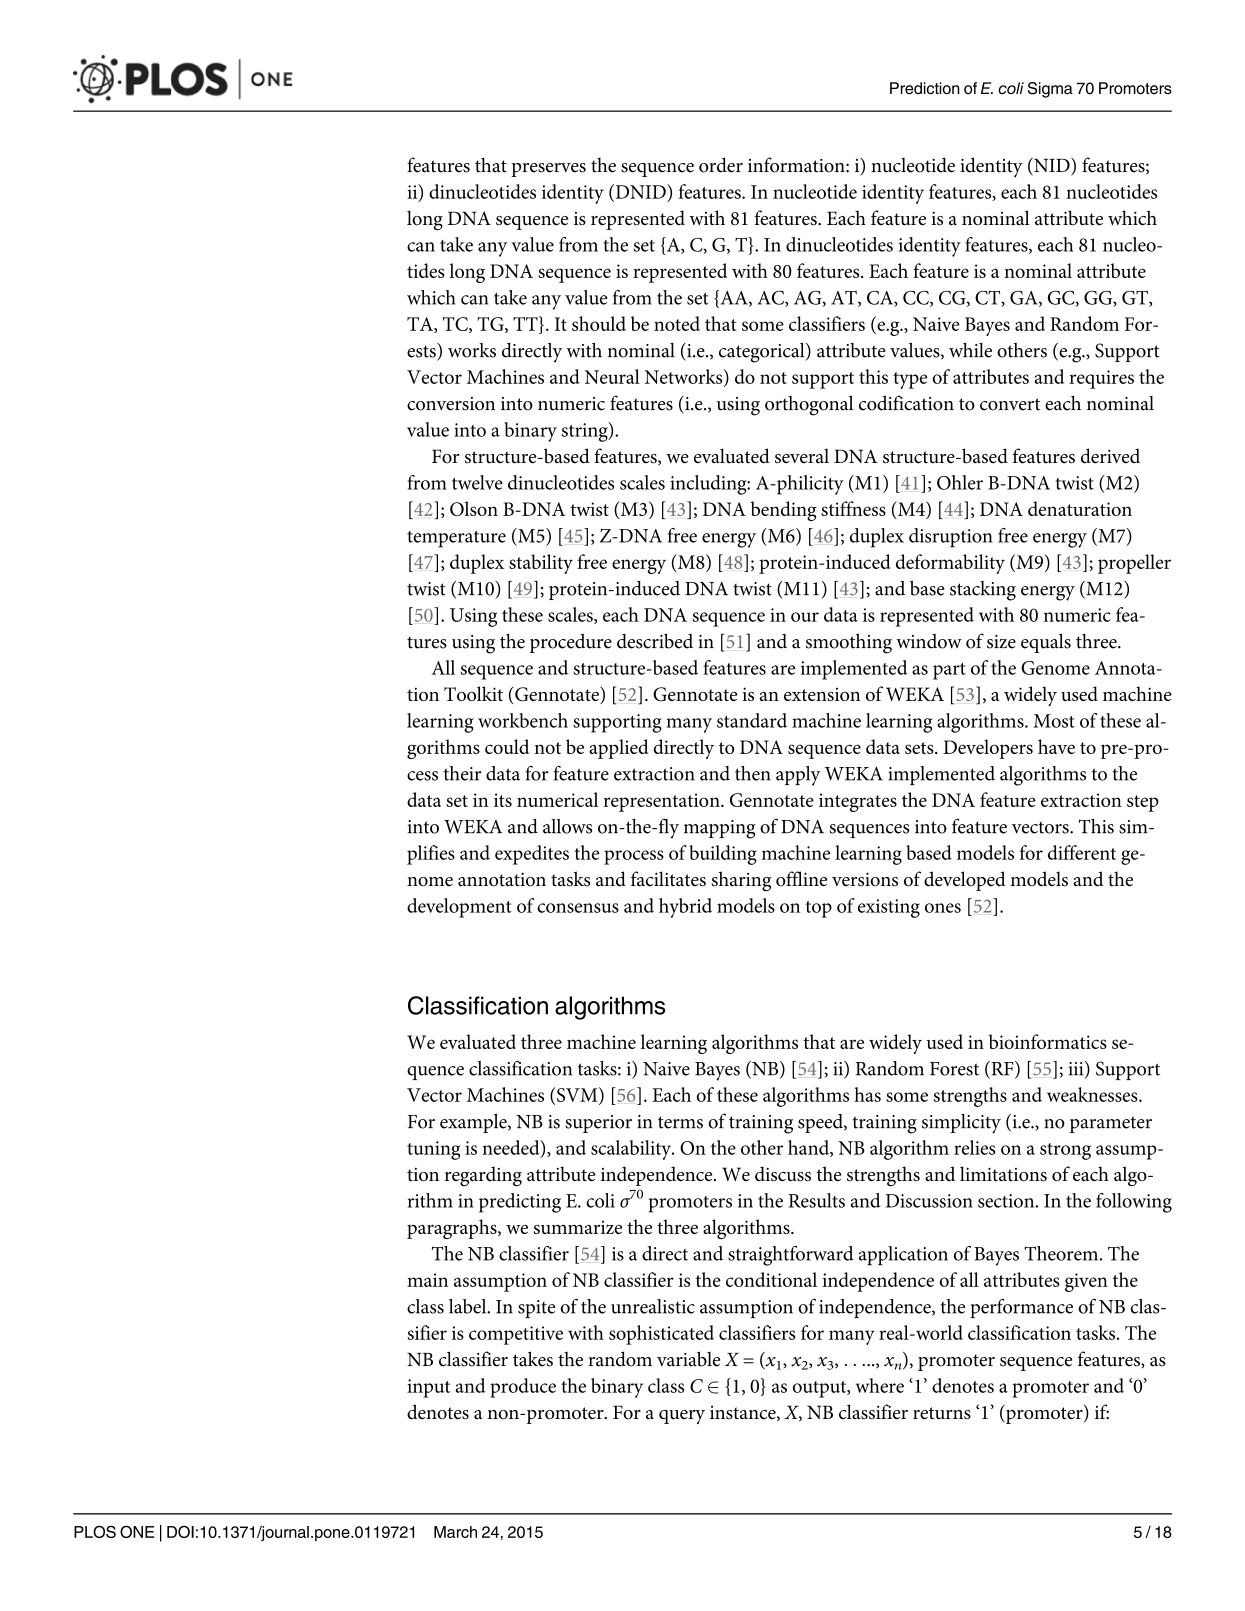 Image resolution: width=1245 pixels, height=1611 pixels. I want to click on SVM, so click(578, 1094).
